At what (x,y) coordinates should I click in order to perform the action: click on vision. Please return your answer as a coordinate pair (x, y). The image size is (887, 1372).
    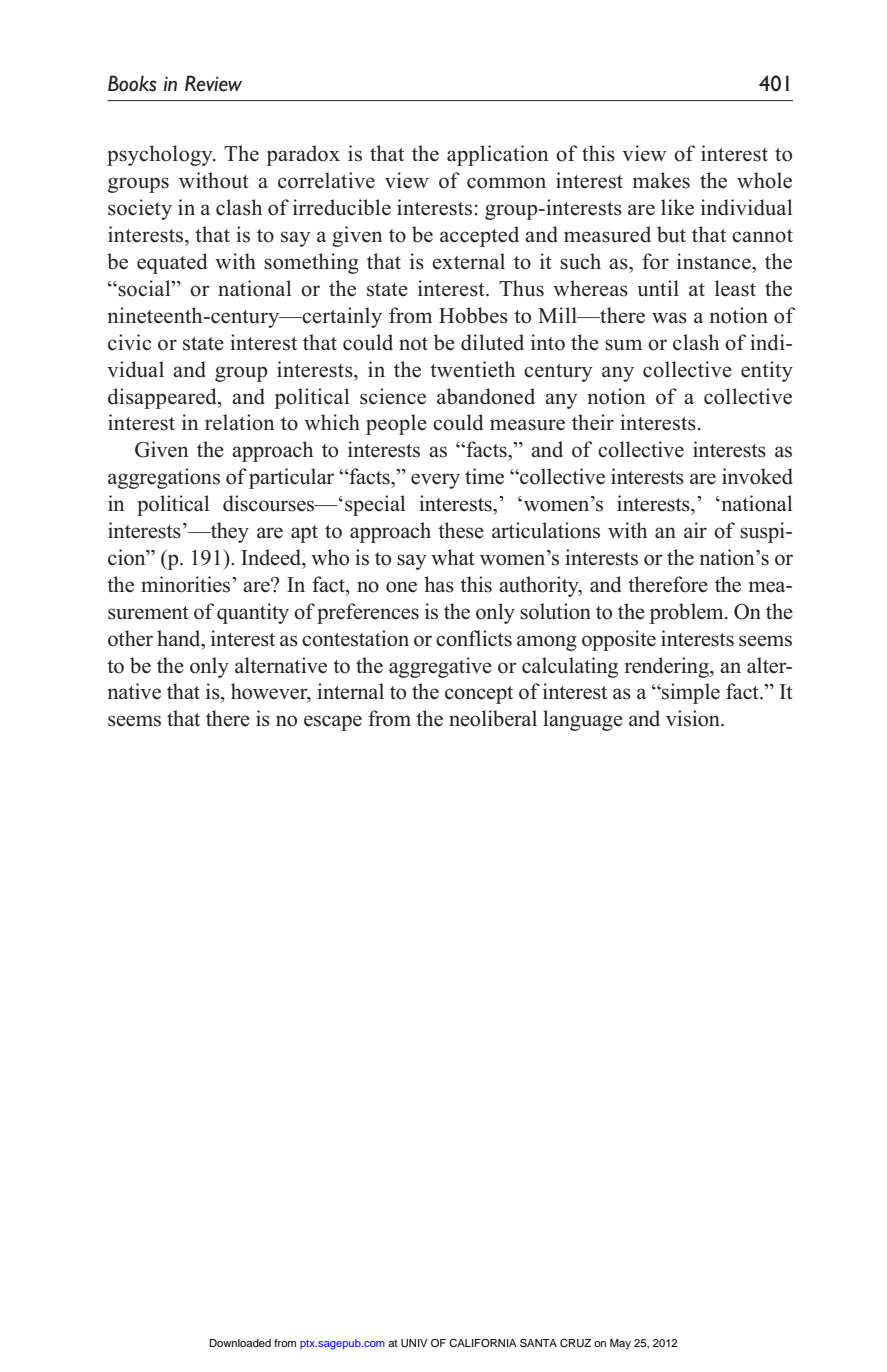
    Looking at the image, I should click on (694, 718).
